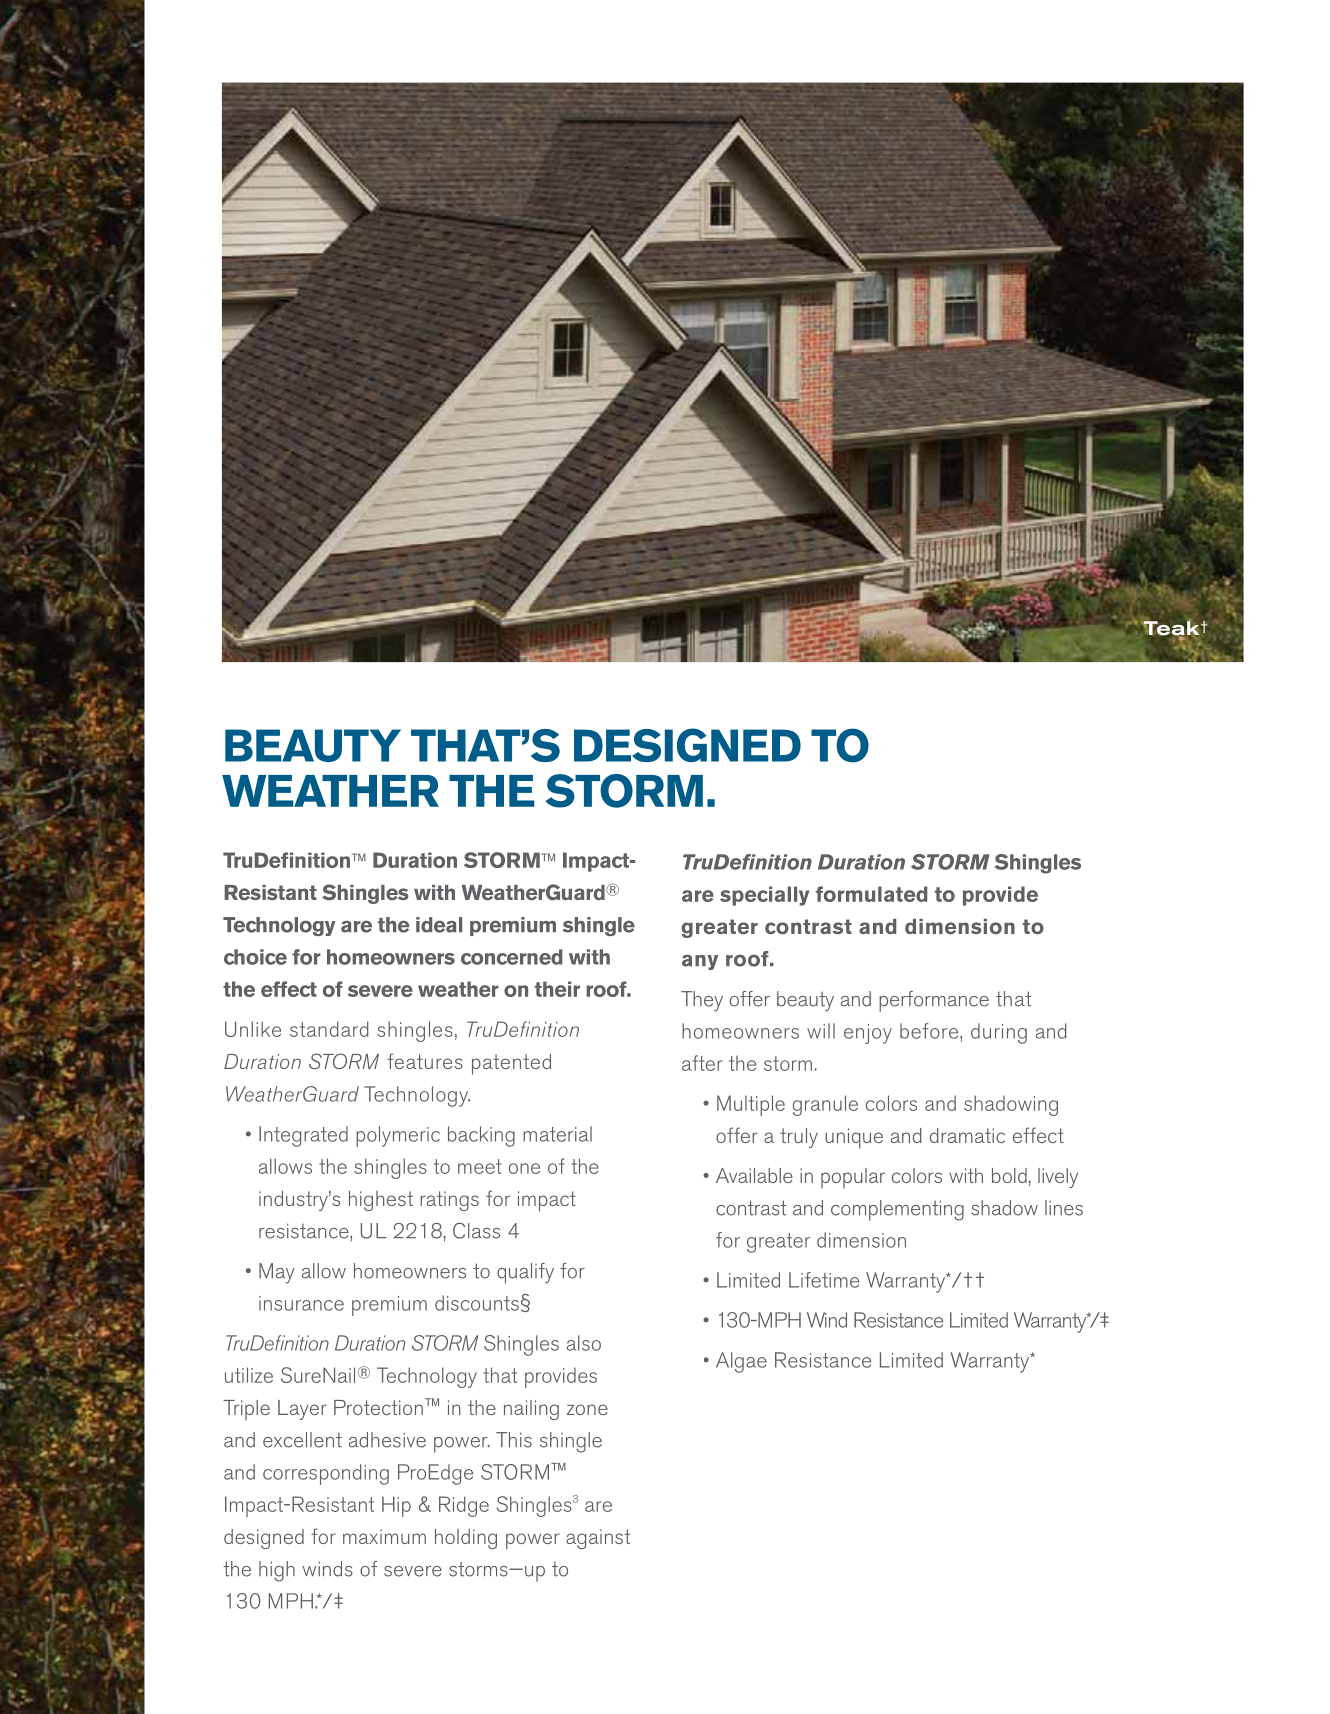 The image size is (1330, 1714). Describe the element at coordinates (967, 1135) in the screenshot. I see `dramatic` at that location.
